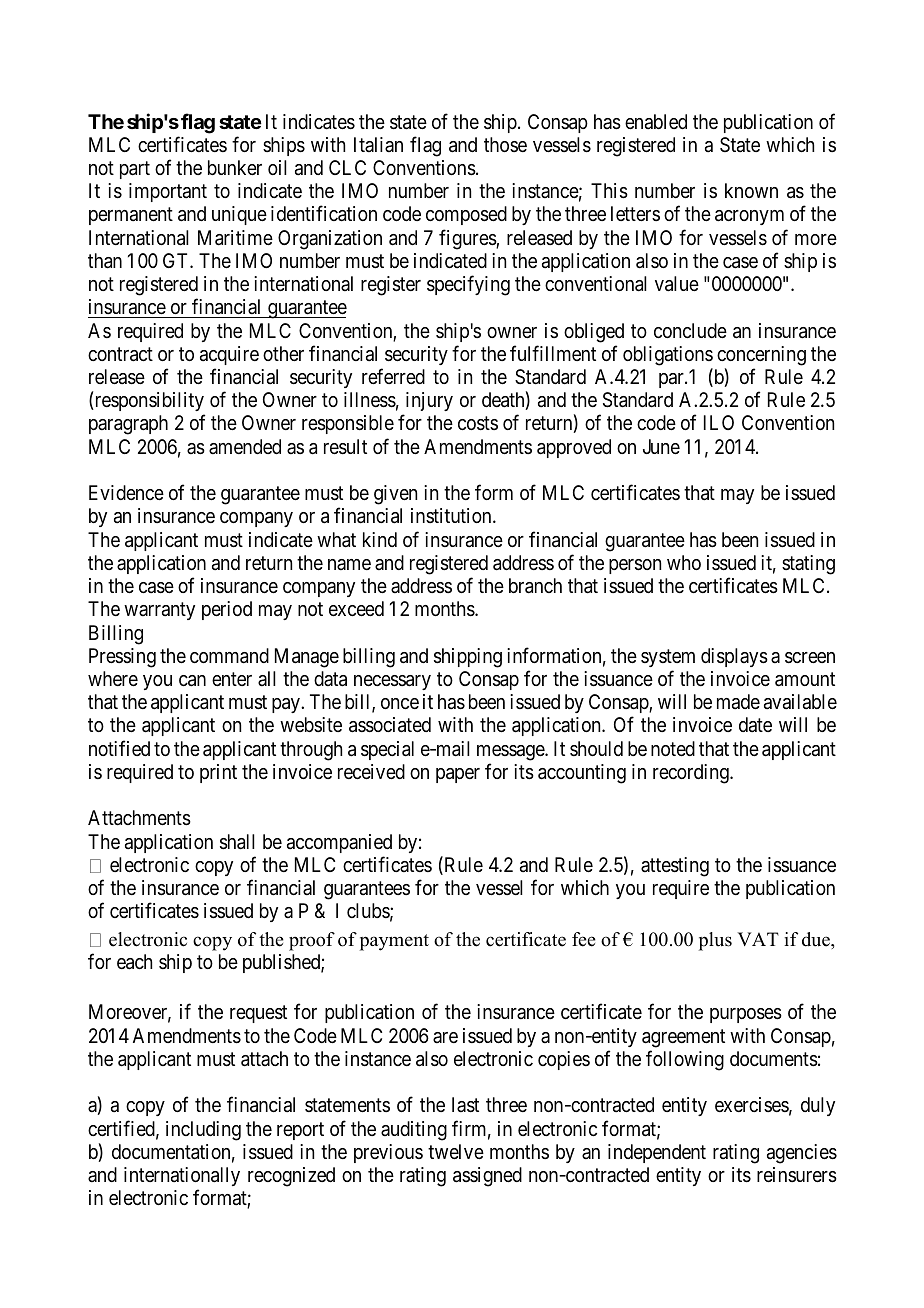 The image size is (924, 1308). I want to click on those, so click(505, 144).
